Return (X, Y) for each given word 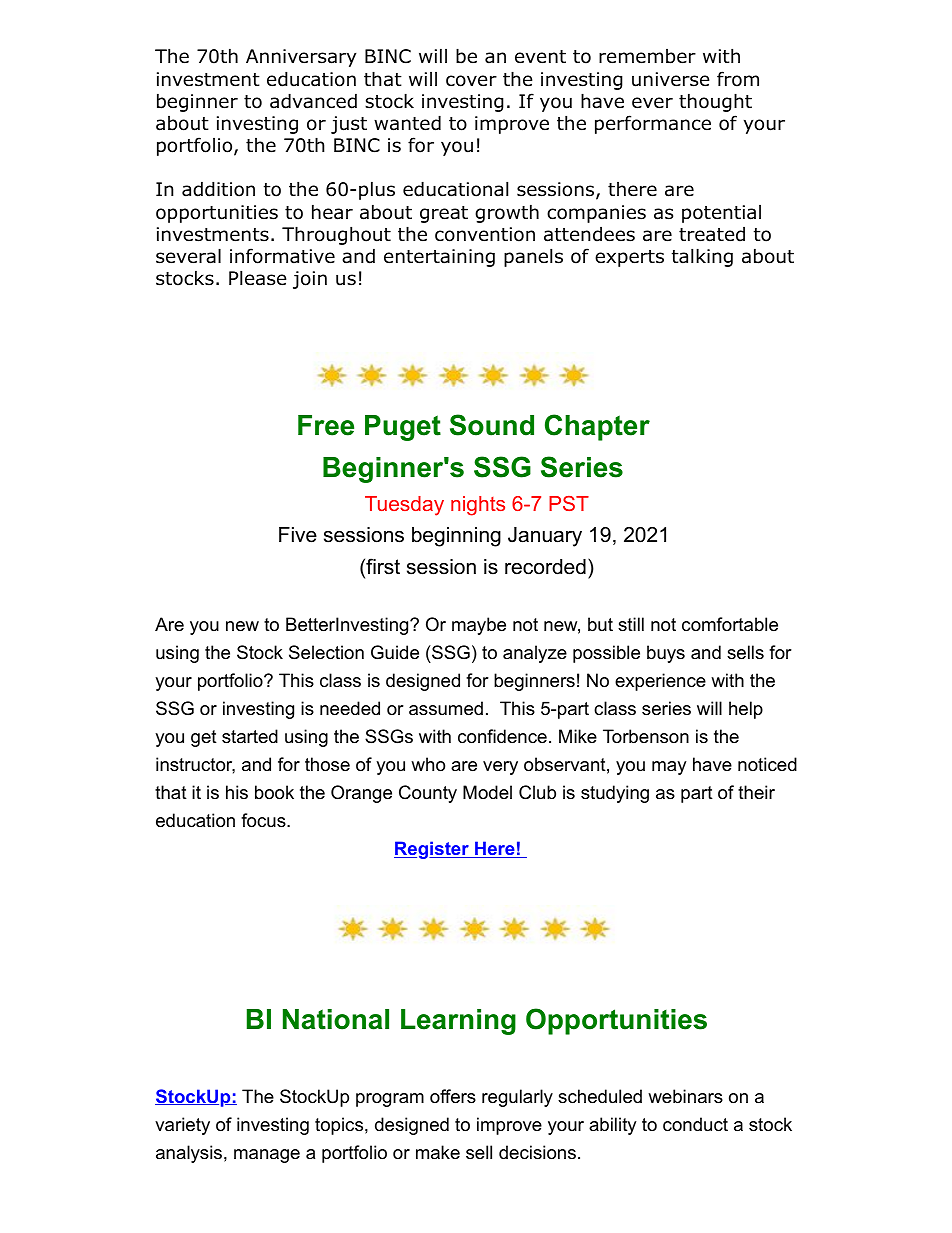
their (756, 792)
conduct (695, 1124)
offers (453, 1096)
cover (471, 81)
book (274, 792)
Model (487, 792)
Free (326, 425)
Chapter (597, 427)
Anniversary (301, 58)
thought (715, 102)
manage (267, 1156)
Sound (492, 425)
